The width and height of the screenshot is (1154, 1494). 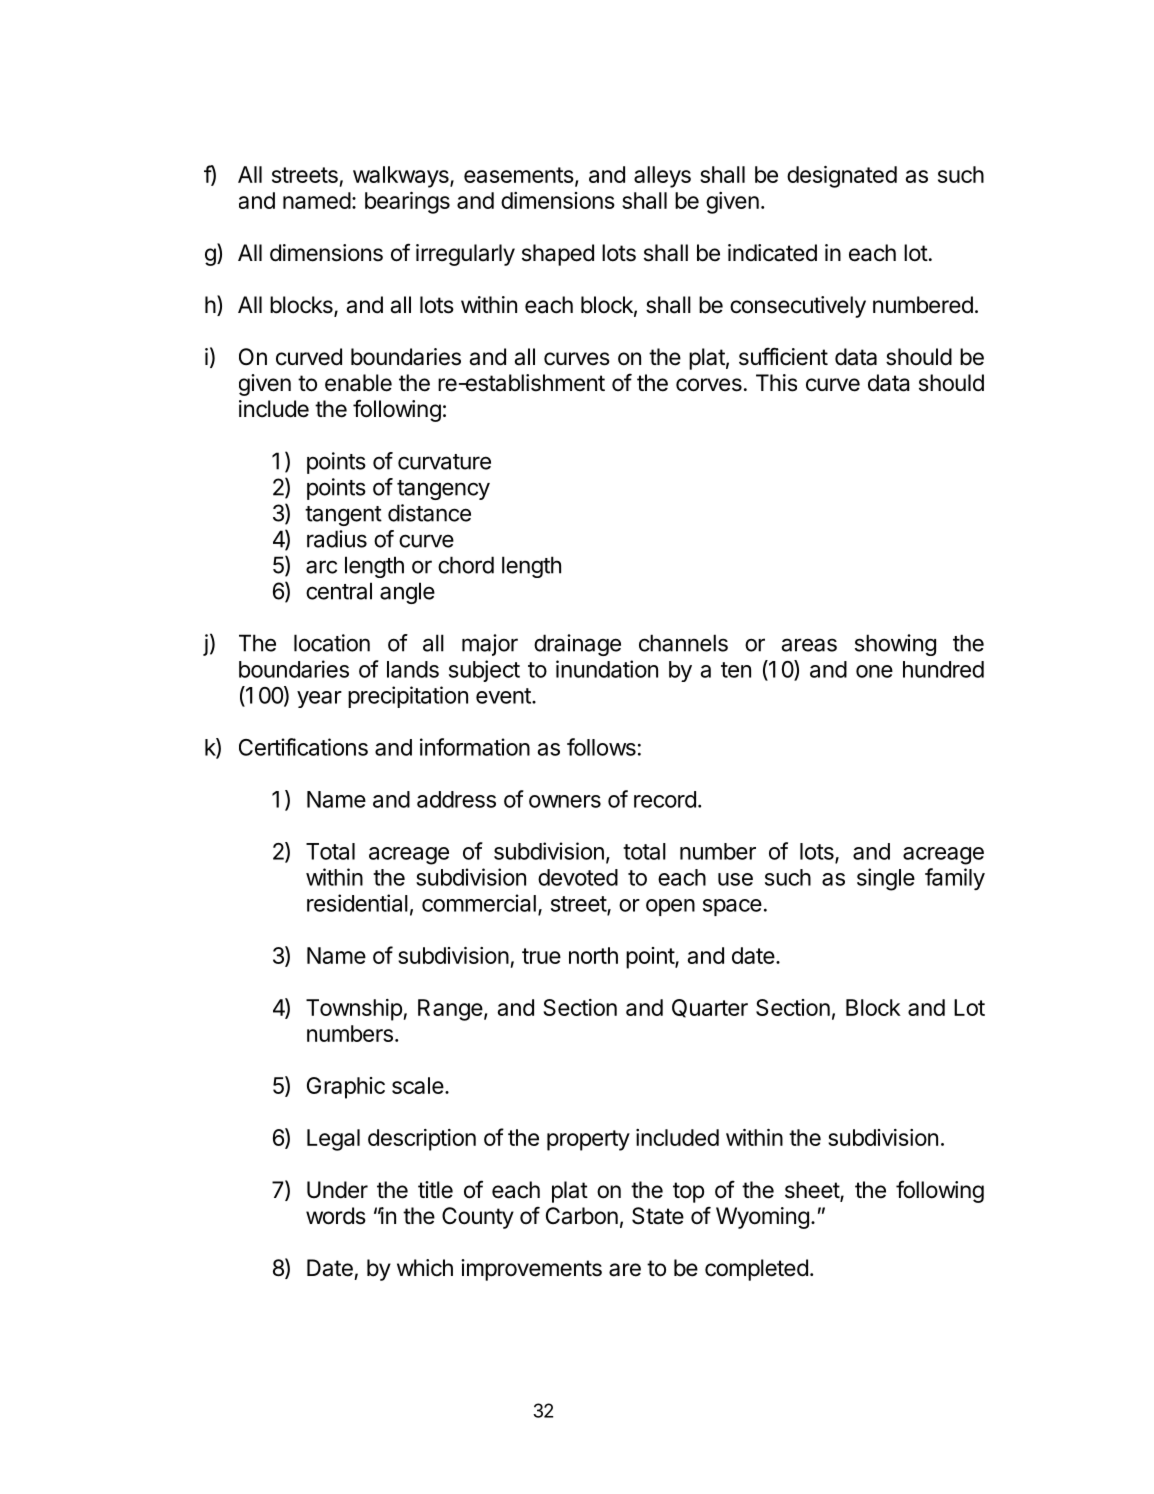 What do you see at coordinates (407, 593) in the screenshot?
I see `angle` at bounding box center [407, 593].
